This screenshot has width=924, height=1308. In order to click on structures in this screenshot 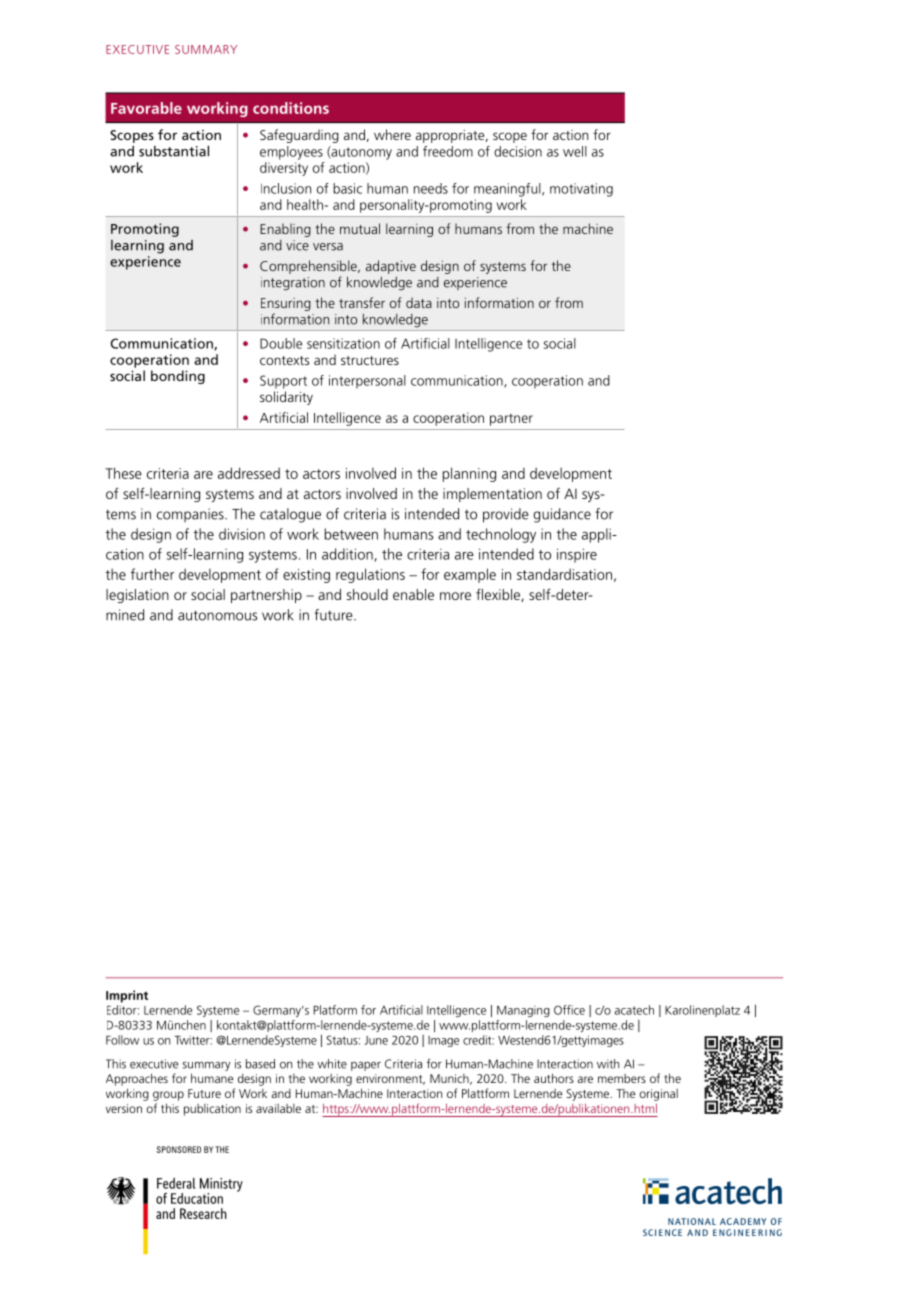, I will do `click(370, 360)`.
